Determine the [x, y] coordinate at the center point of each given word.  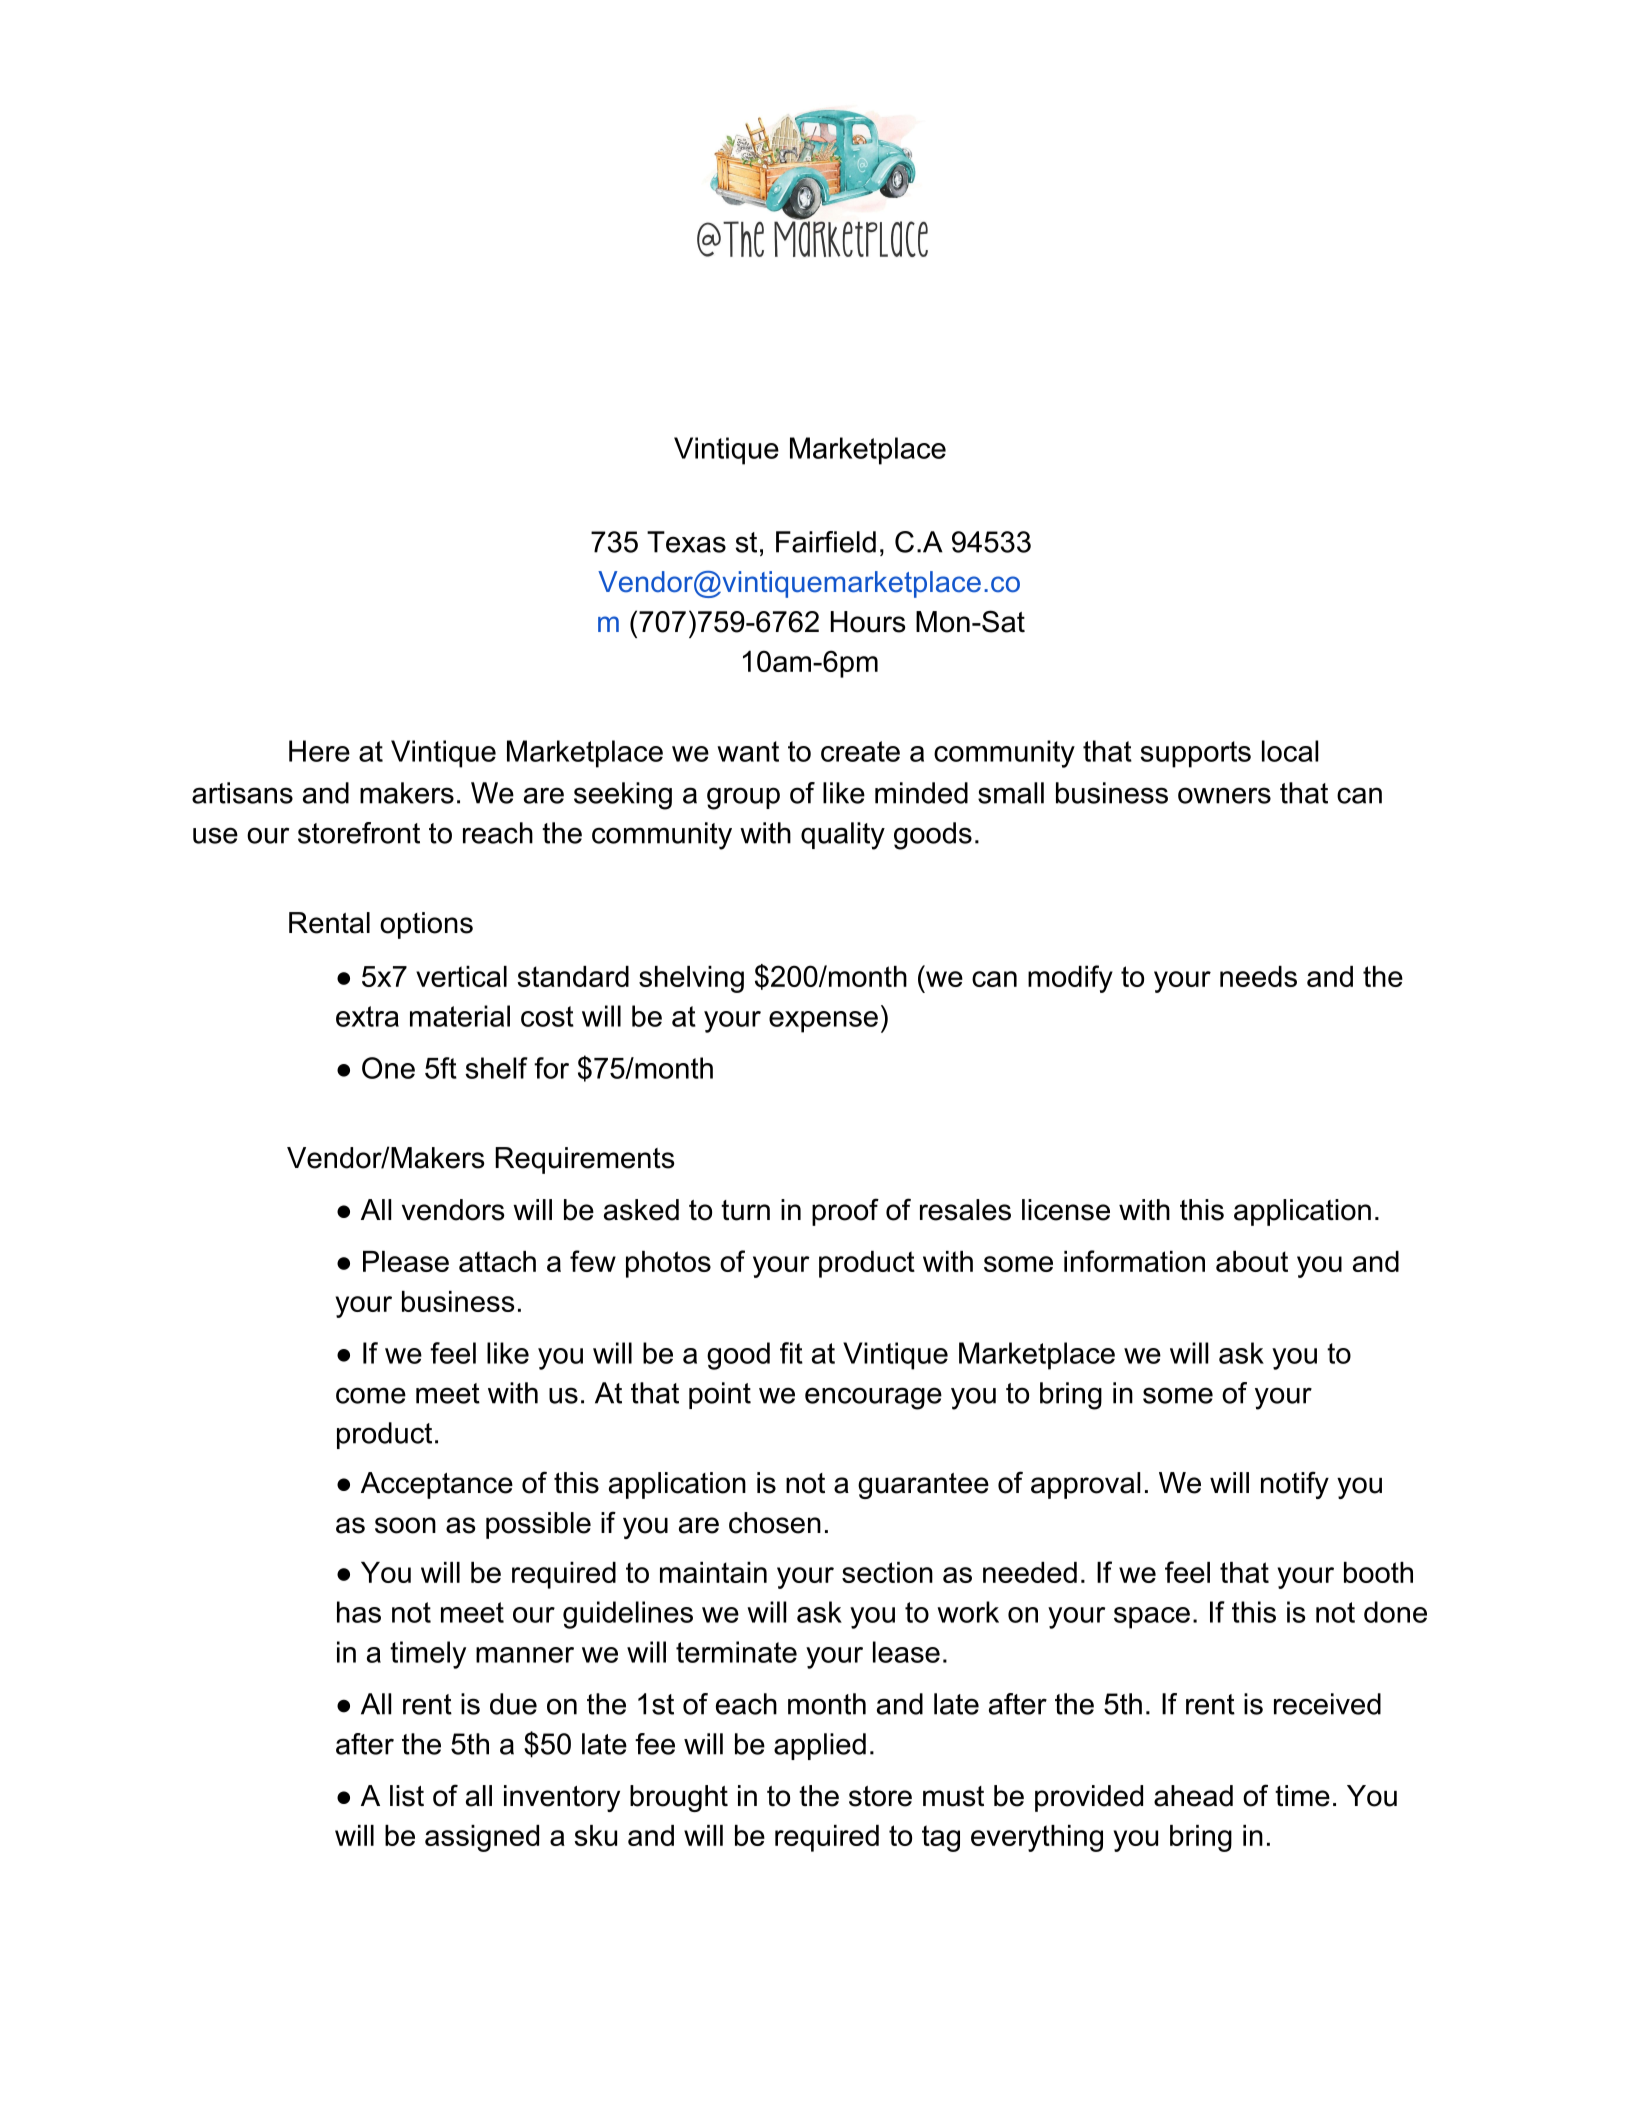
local [1290, 751]
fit [791, 1353]
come [371, 1395]
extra [367, 1016]
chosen [775, 1523]
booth [1378, 1572]
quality [843, 836]
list [407, 1796]
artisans [242, 793]
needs [1258, 976]
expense [823, 1022]
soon [405, 1525]
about [1252, 1261]
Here [319, 751]
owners [1224, 795]
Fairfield [826, 542]
